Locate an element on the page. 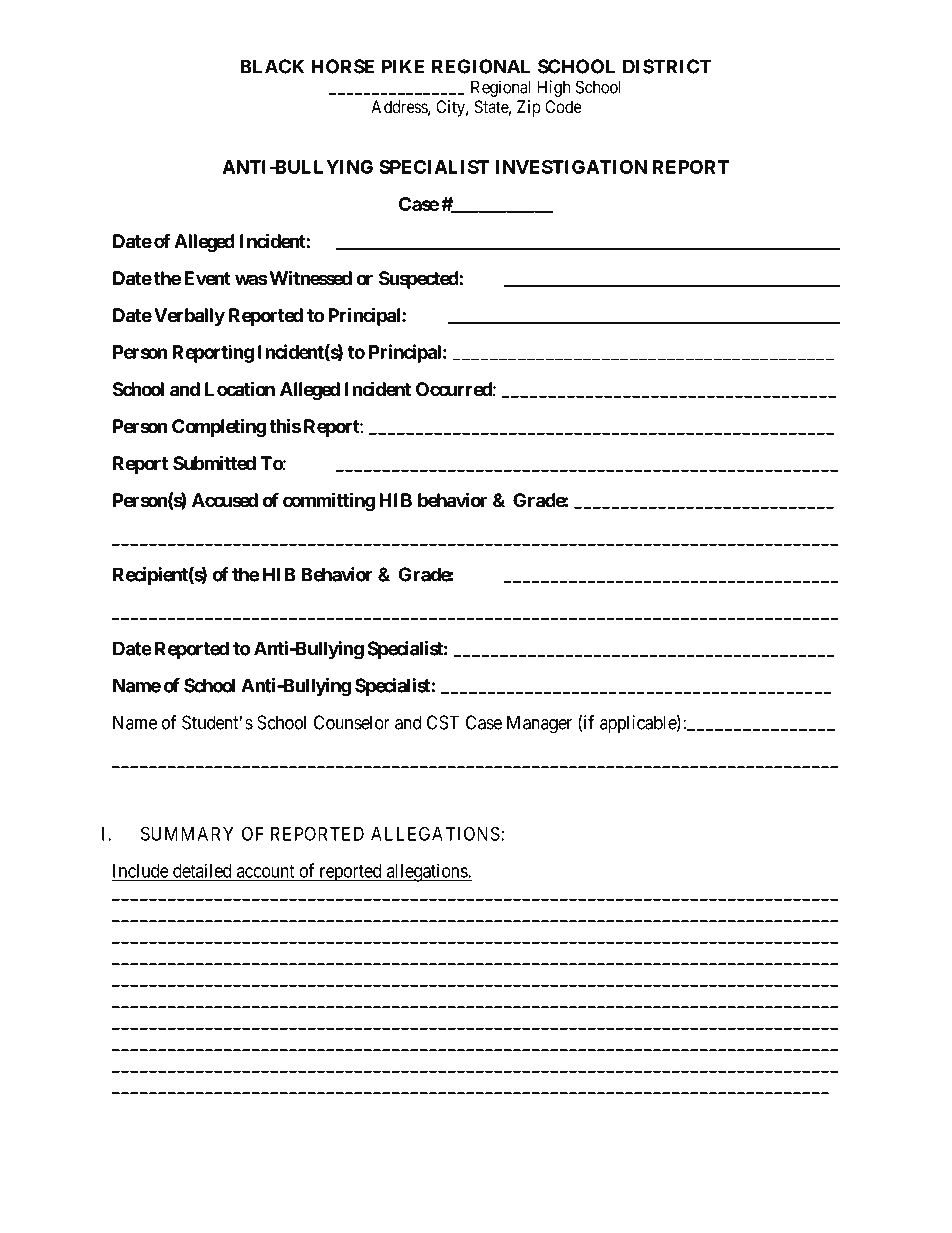 This page has width=952, height=1233. Manager is located at coordinates (539, 724).
